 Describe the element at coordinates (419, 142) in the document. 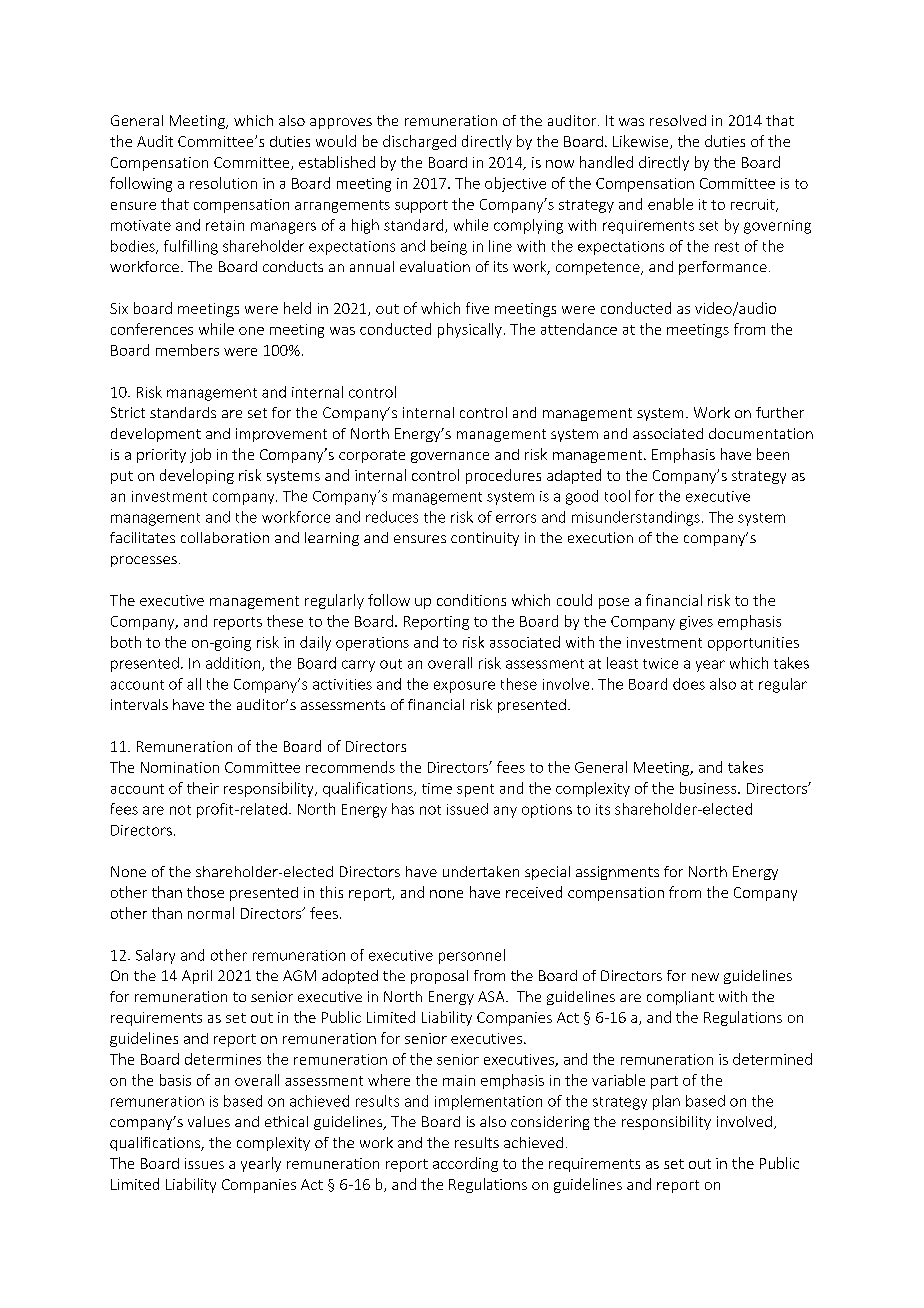

I see `discharged` at that location.
